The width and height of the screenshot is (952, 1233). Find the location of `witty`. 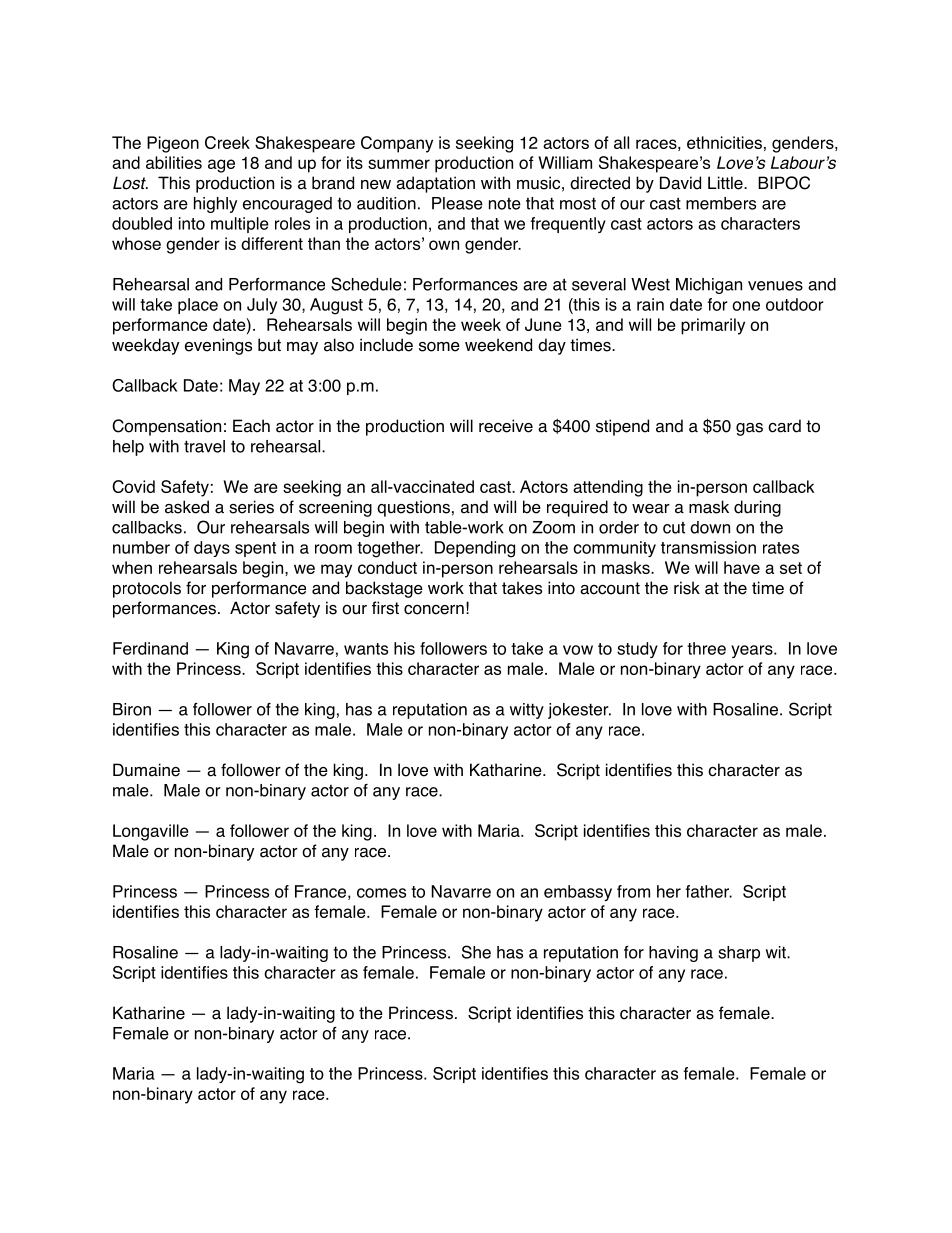

witty is located at coordinates (527, 711).
